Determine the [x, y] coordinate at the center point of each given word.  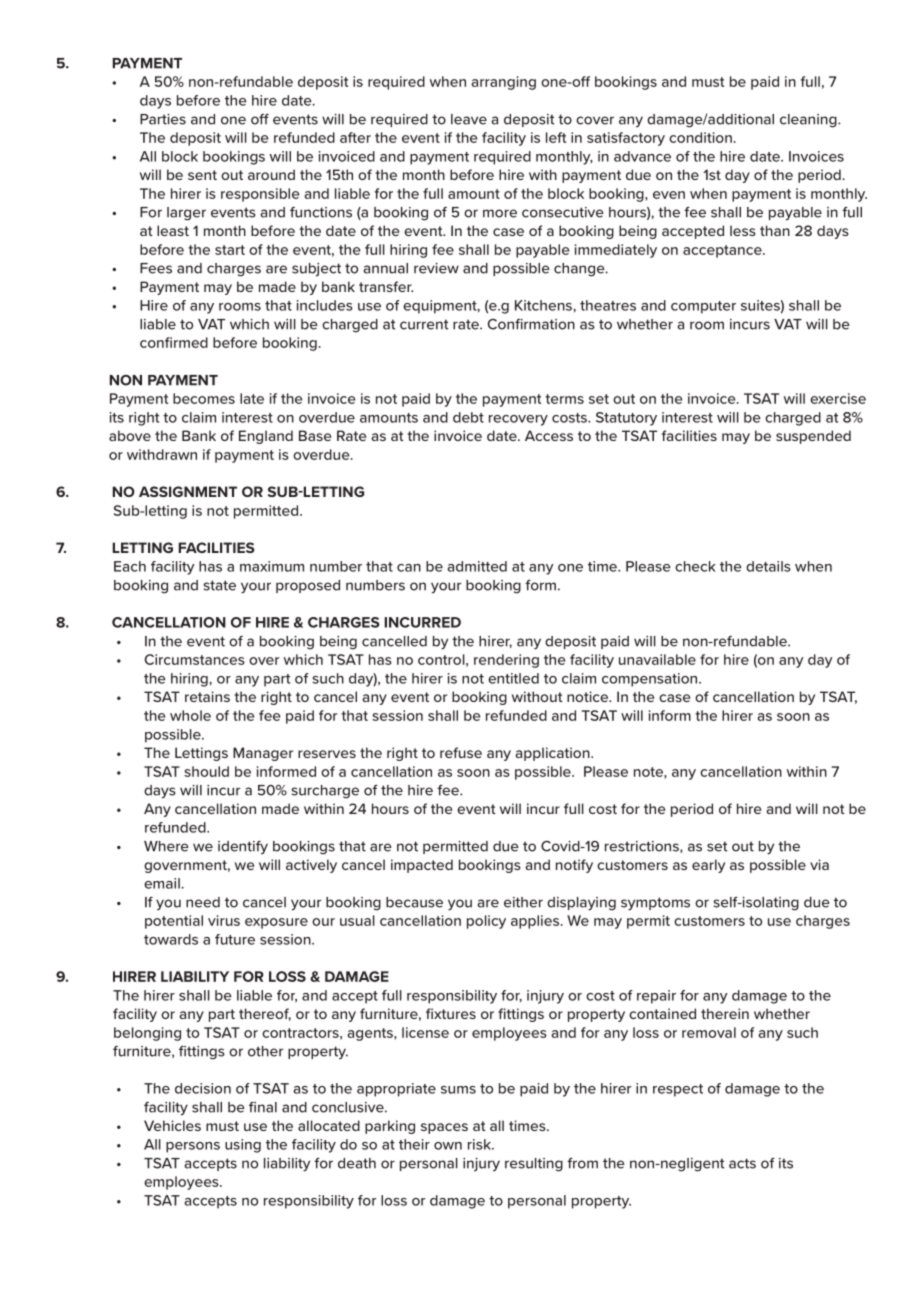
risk [480, 1144]
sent [202, 175]
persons [193, 1147]
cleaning [809, 121]
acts [742, 1163]
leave [469, 119]
